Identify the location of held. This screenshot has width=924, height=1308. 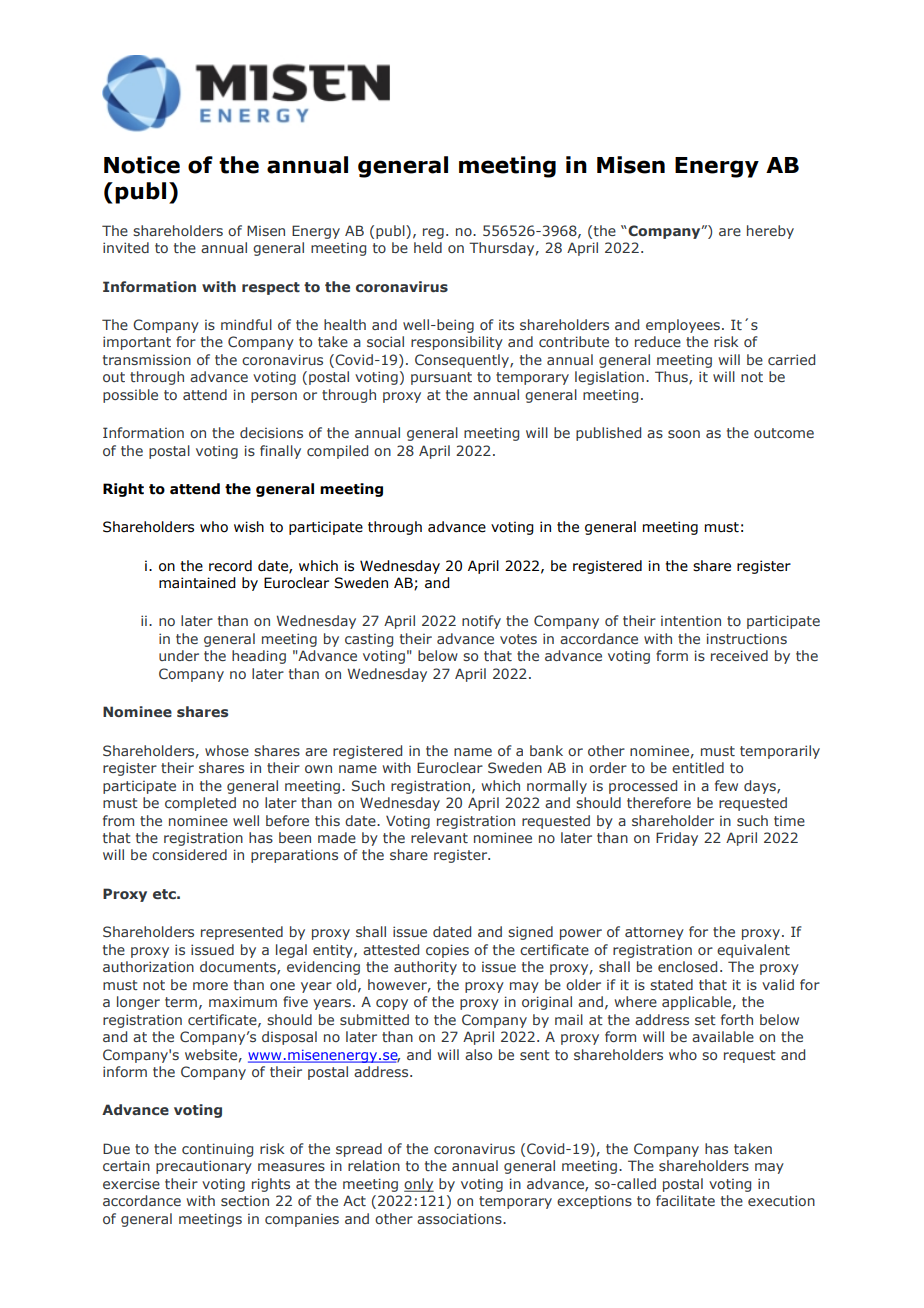
(428, 247).
